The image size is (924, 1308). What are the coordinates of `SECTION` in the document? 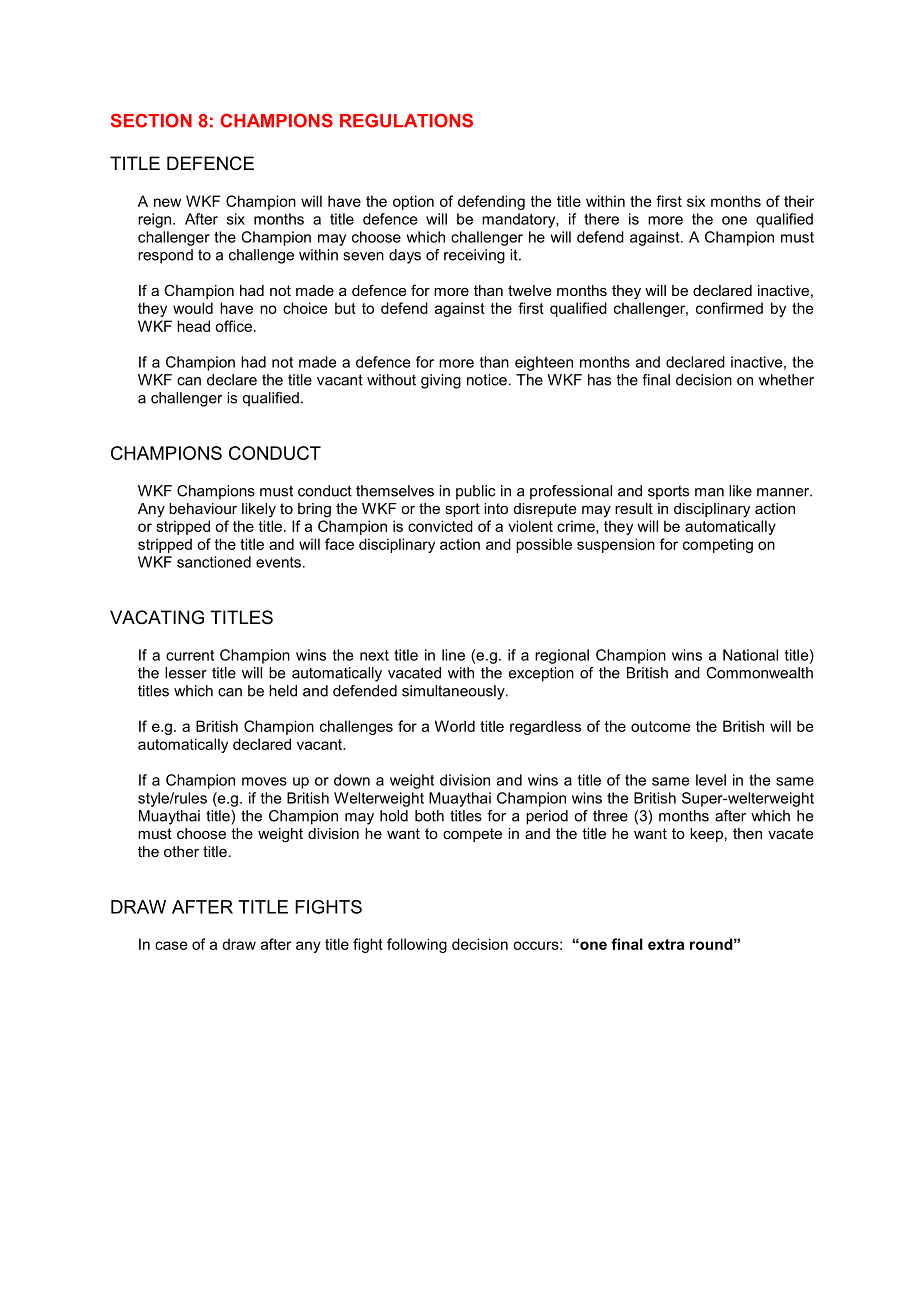 It's located at (151, 120).
